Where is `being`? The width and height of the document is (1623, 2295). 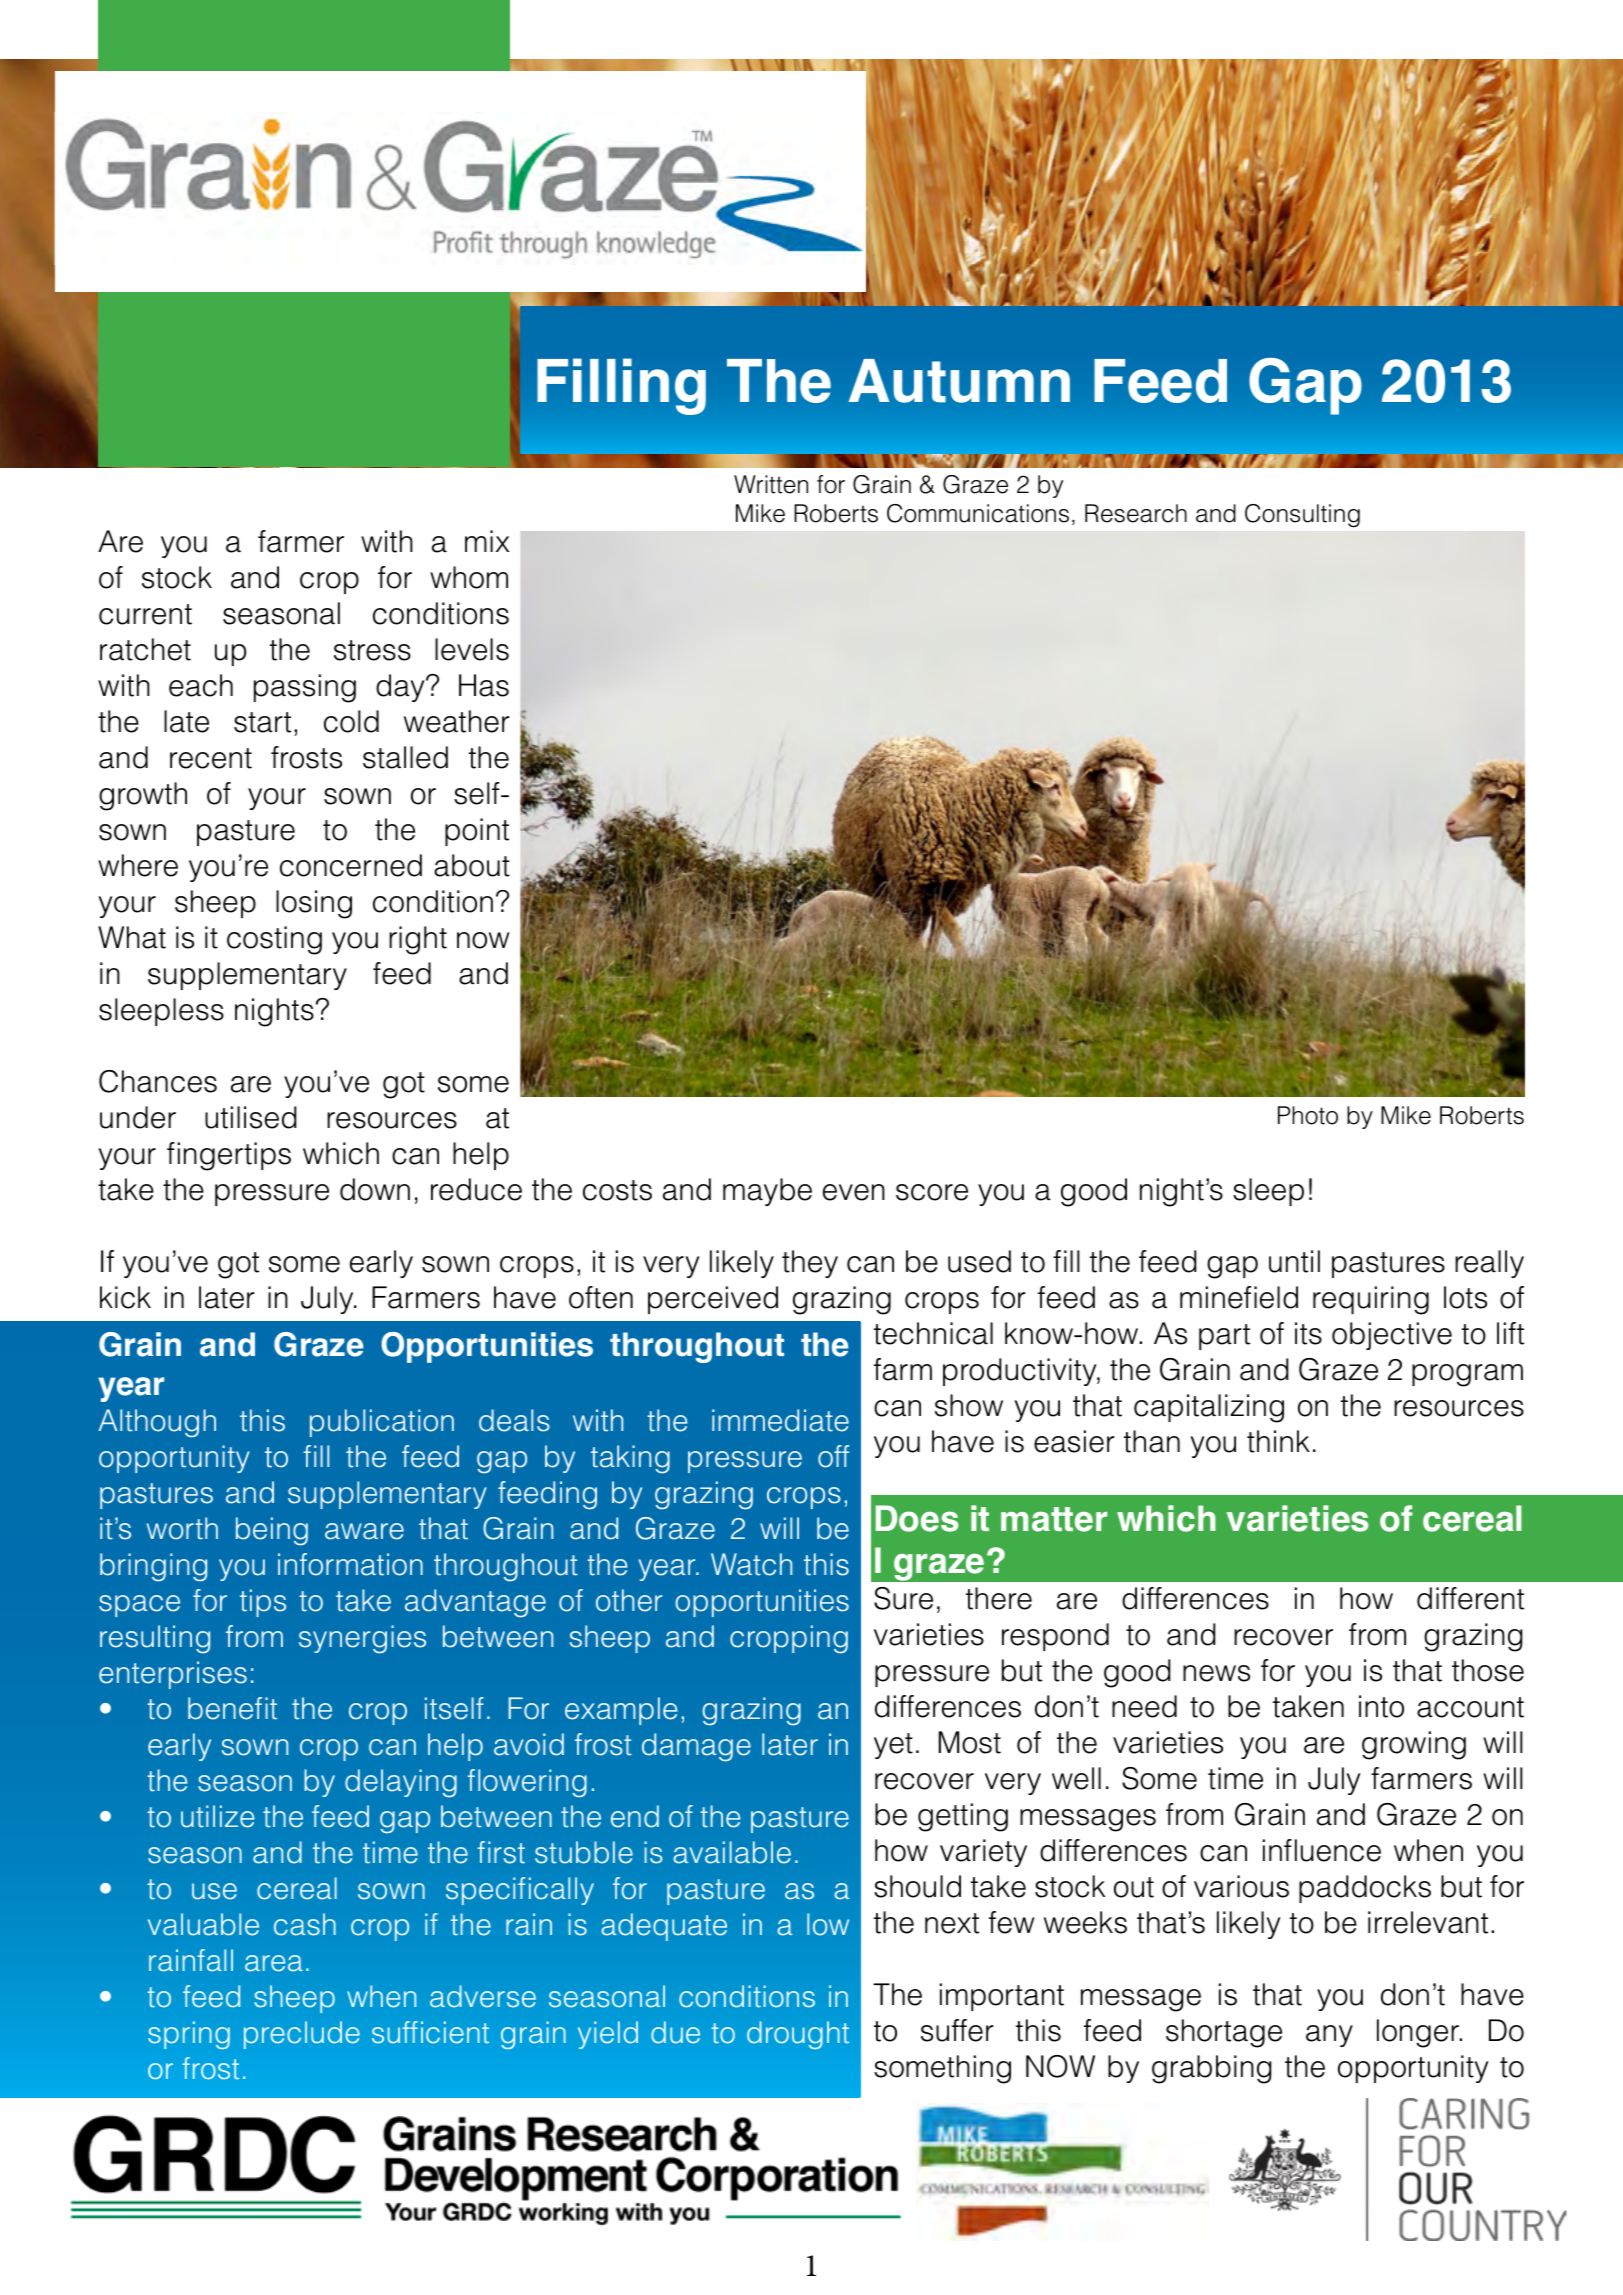 being is located at coordinates (272, 1531).
